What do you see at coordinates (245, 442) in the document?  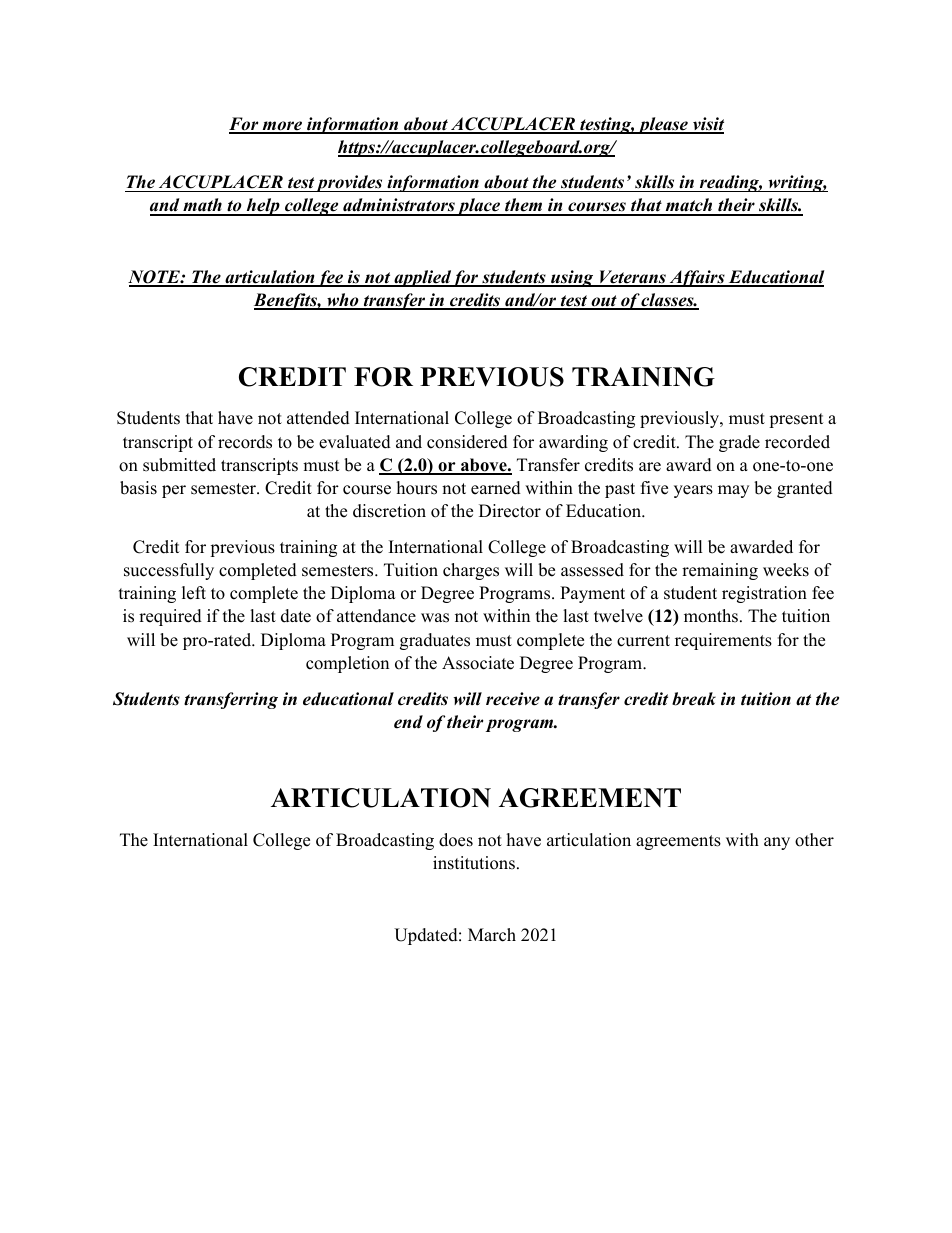 I see `records` at bounding box center [245, 442].
